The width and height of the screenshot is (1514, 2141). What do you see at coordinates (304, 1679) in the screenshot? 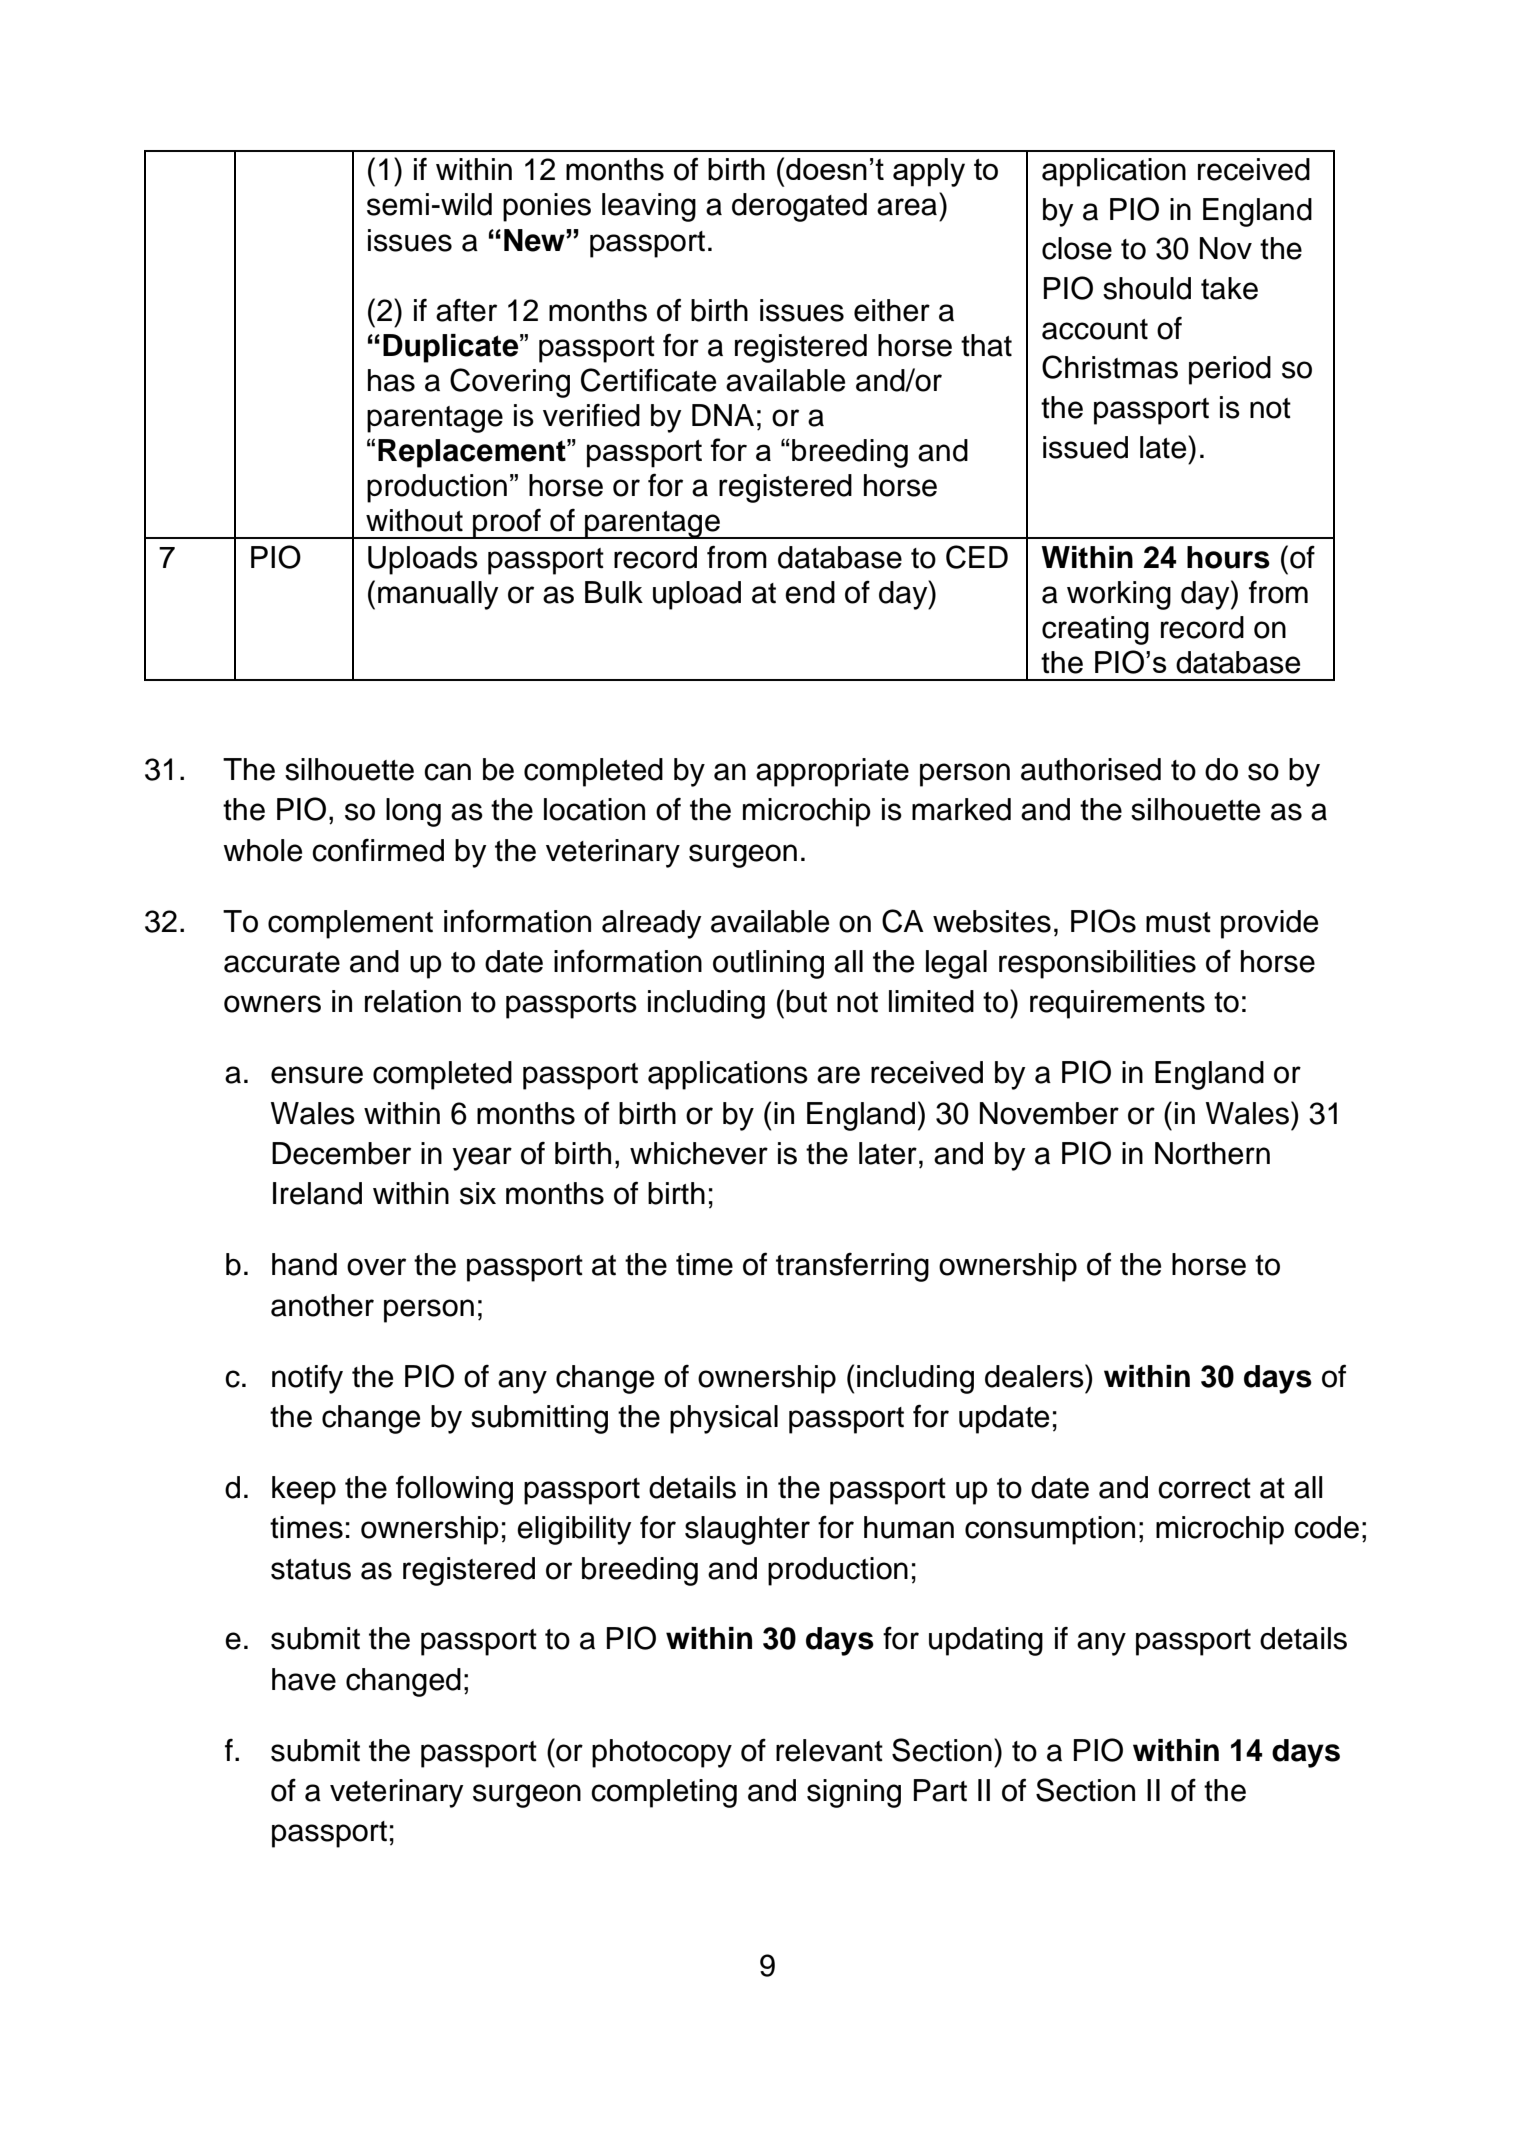
I see `have` at bounding box center [304, 1679].
